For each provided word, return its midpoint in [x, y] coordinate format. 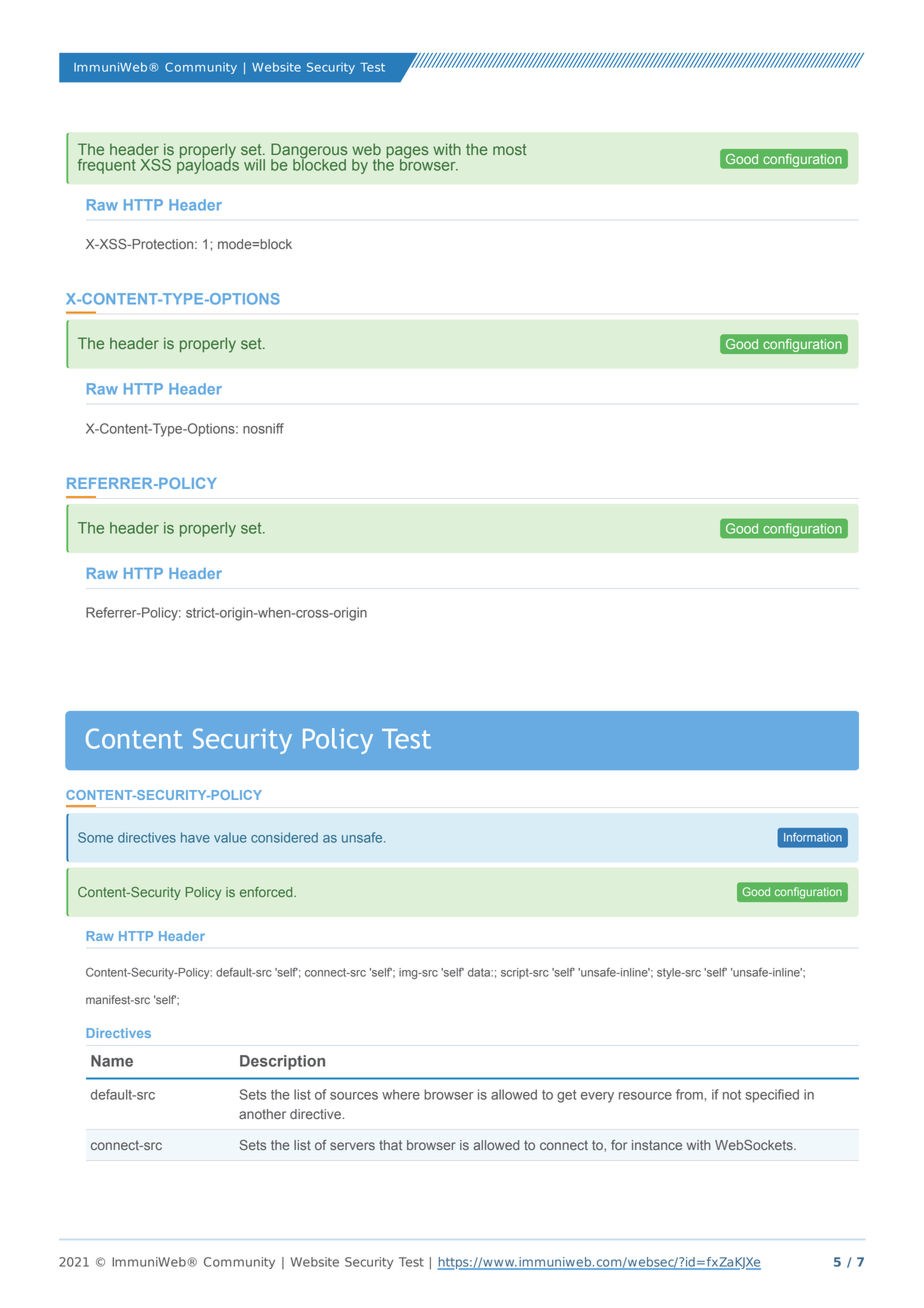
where [401, 1094]
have [195, 837]
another [262, 1114]
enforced [267, 892]
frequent [106, 166]
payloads [208, 165]
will [254, 165]
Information [813, 837]
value [230, 838]
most [510, 149]
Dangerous [309, 152]
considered [284, 837]
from [689, 1094]
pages [407, 153]
